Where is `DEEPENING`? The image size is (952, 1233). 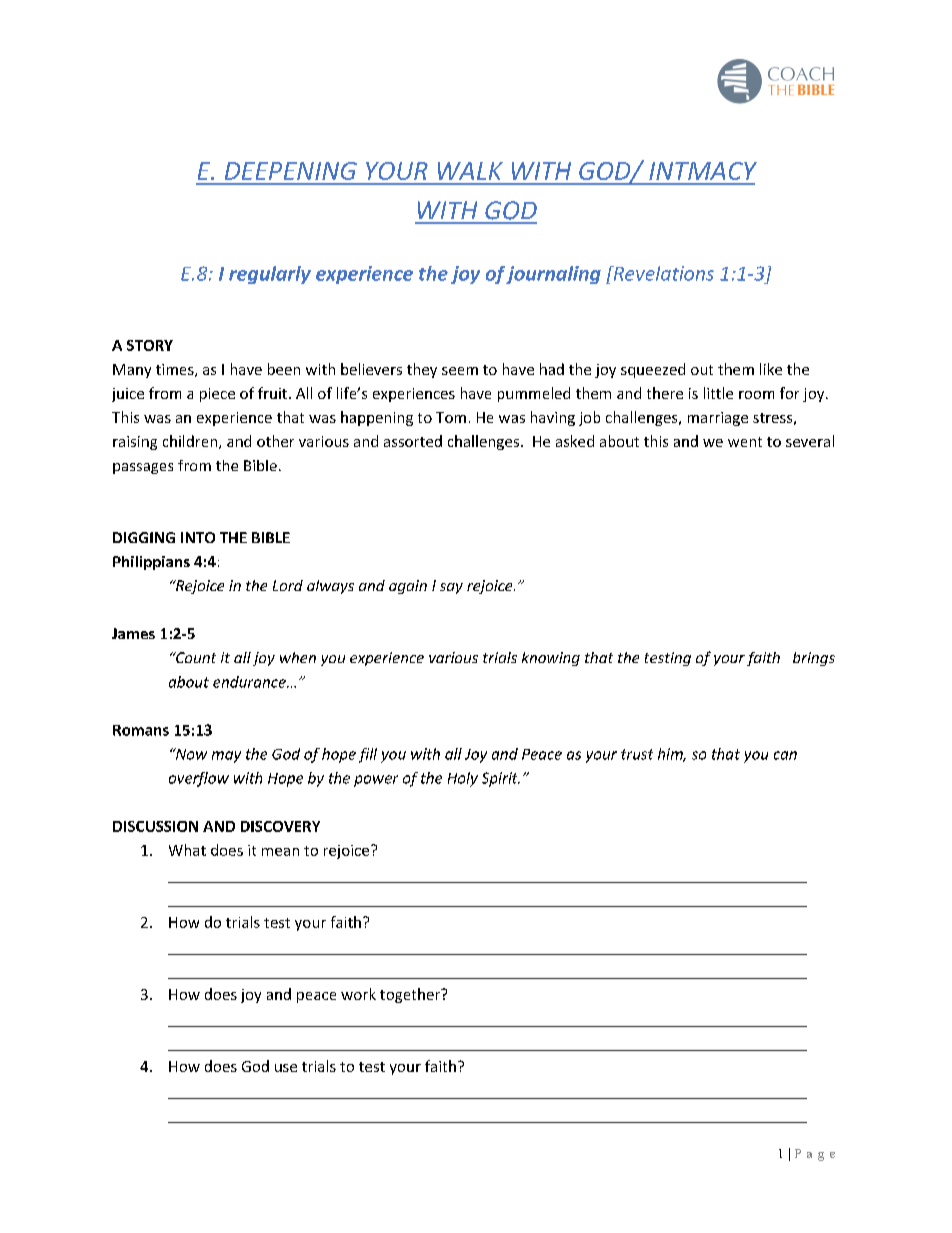 DEEPENING is located at coordinates (291, 171).
